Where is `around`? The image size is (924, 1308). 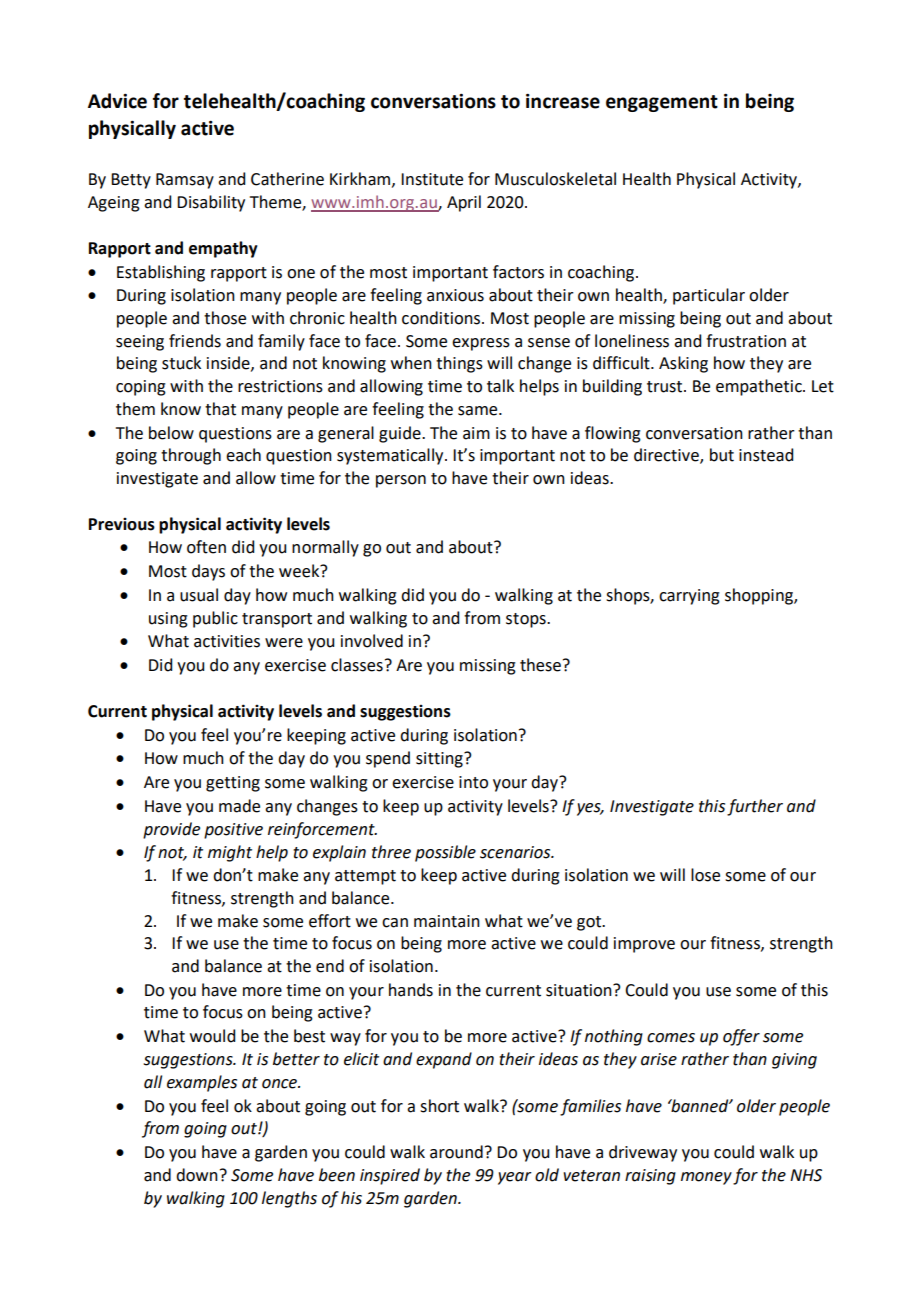
around is located at coordinates (456, 1152).
